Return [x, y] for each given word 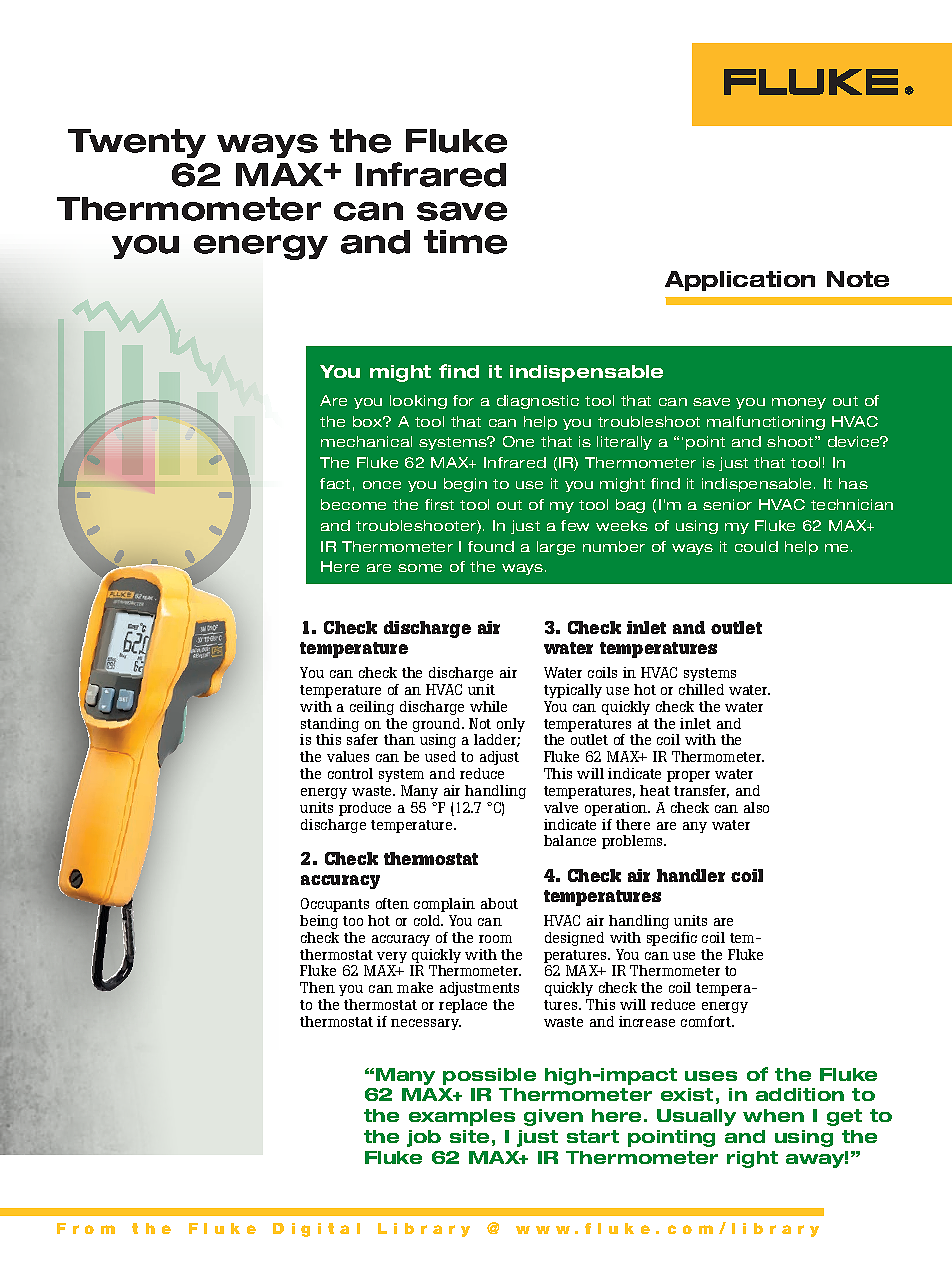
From [86, 1228]
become [353, 504]
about [499, 903]
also [756, 807]
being [319, 922]
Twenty [137, 143]
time [465, 242]
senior [727, 504]
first [439, 504]
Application [740, 281]
